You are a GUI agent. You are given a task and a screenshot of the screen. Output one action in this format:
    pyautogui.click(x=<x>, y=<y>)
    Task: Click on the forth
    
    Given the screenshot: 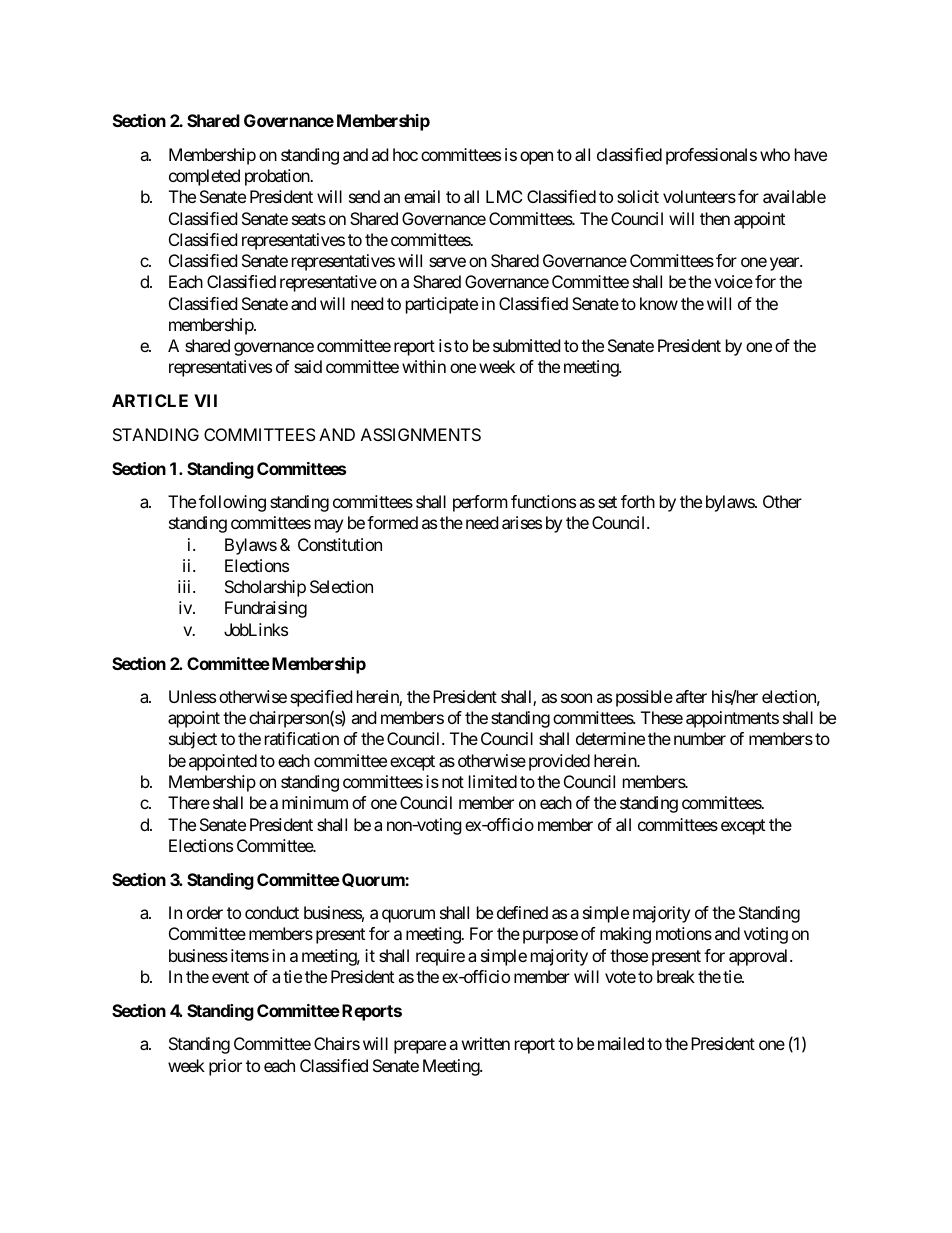 What is the action you would take?
    pyautogui.click(x=638, y=501)
